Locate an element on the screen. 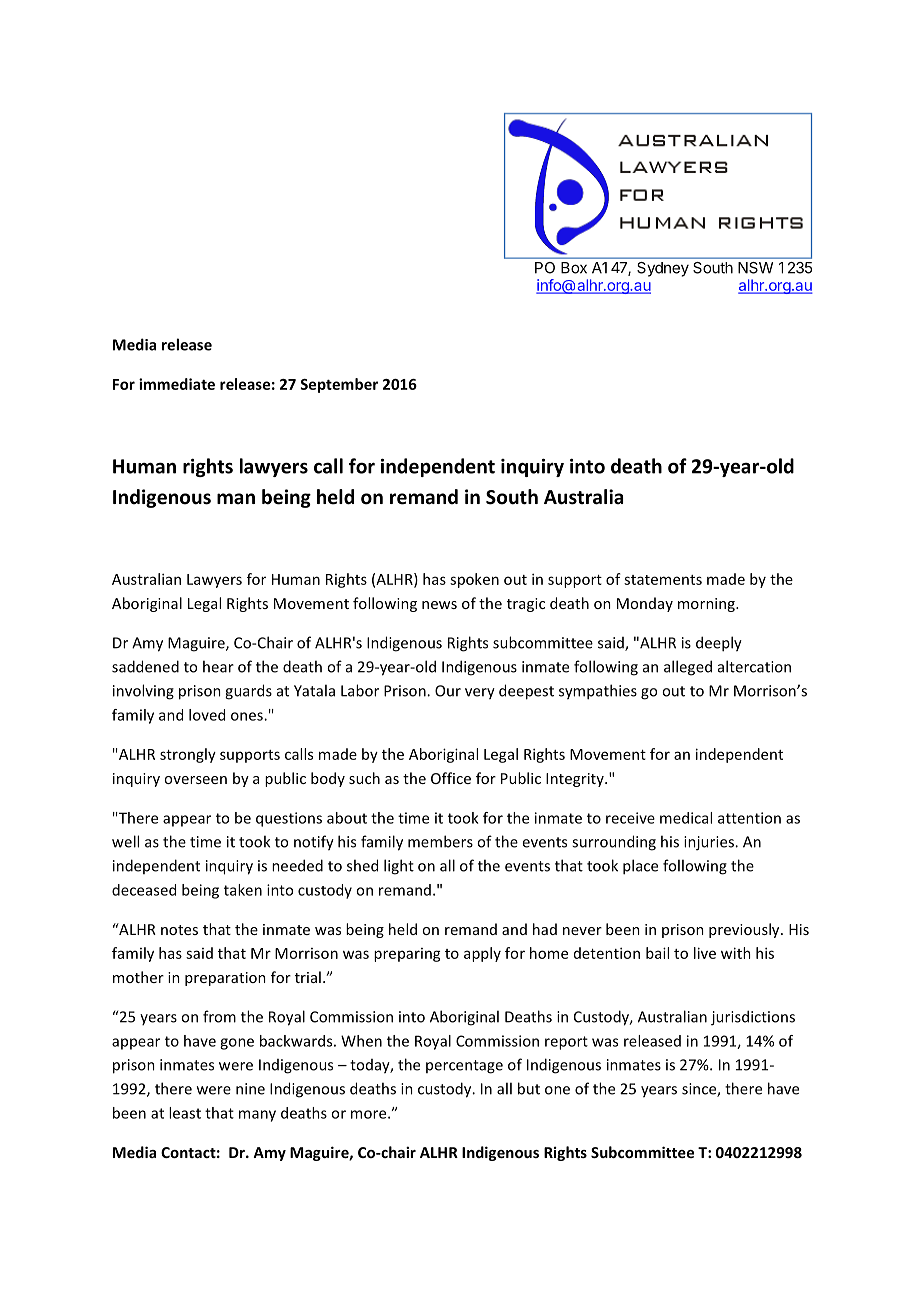  Sydney is located at coordinates (663, 269).
